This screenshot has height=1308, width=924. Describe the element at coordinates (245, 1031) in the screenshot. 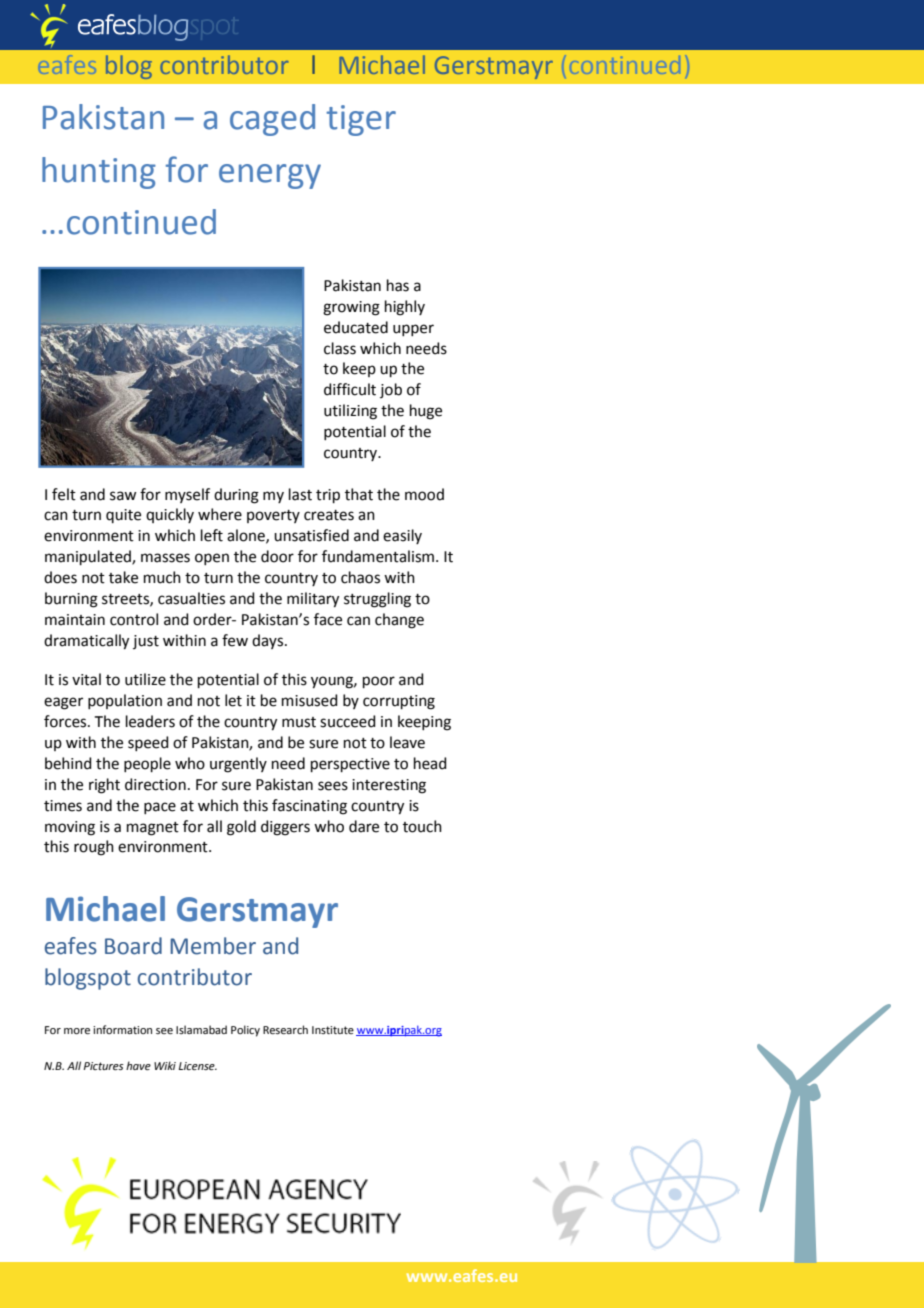

I see `Policy` at that location.
